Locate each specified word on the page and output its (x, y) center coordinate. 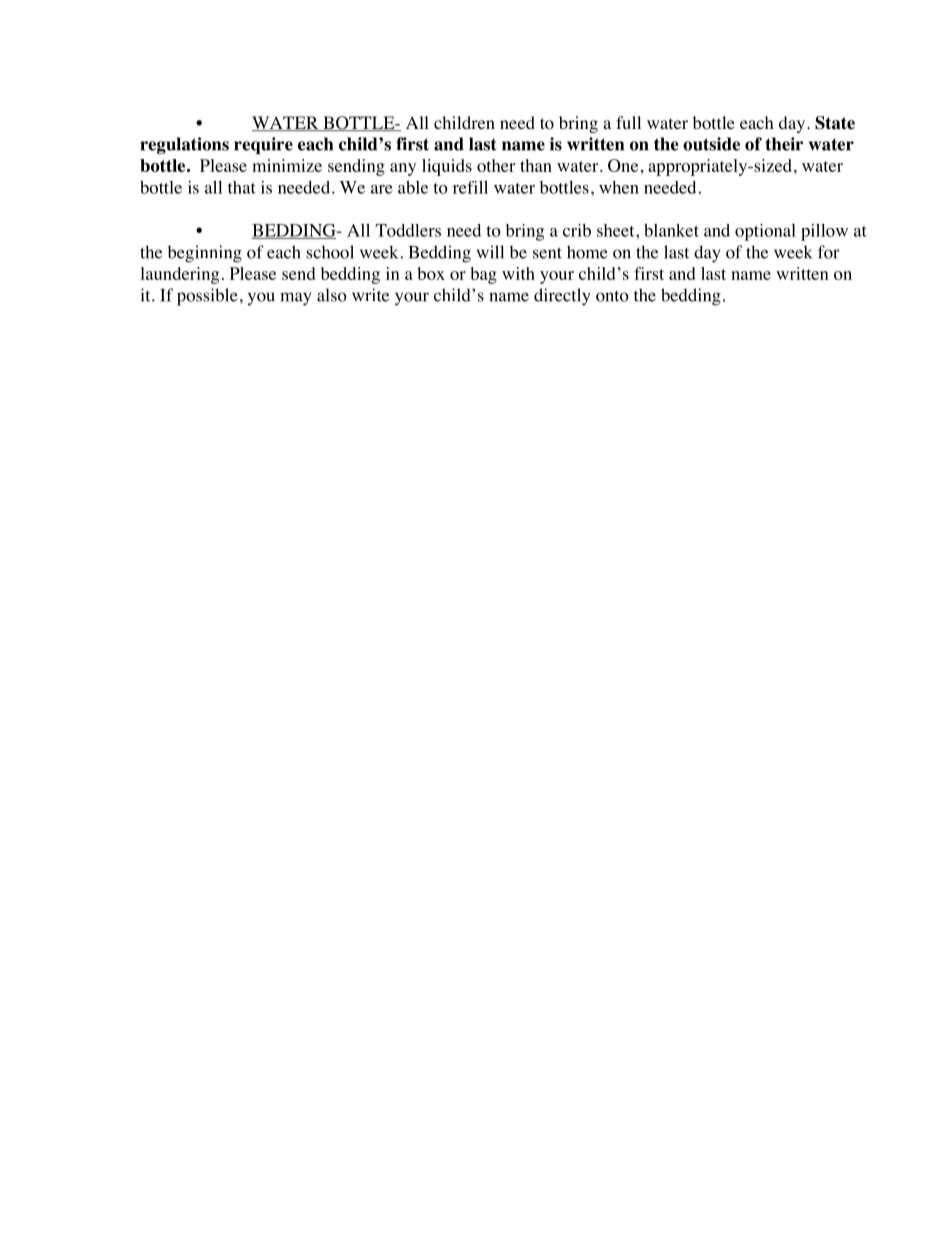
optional (765, 232)
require (263, 145)
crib (577, 230)
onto (612, 296)
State (835, 123)
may (295, 299)
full (628, 122)
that (242, 187)
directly (562, 297)
